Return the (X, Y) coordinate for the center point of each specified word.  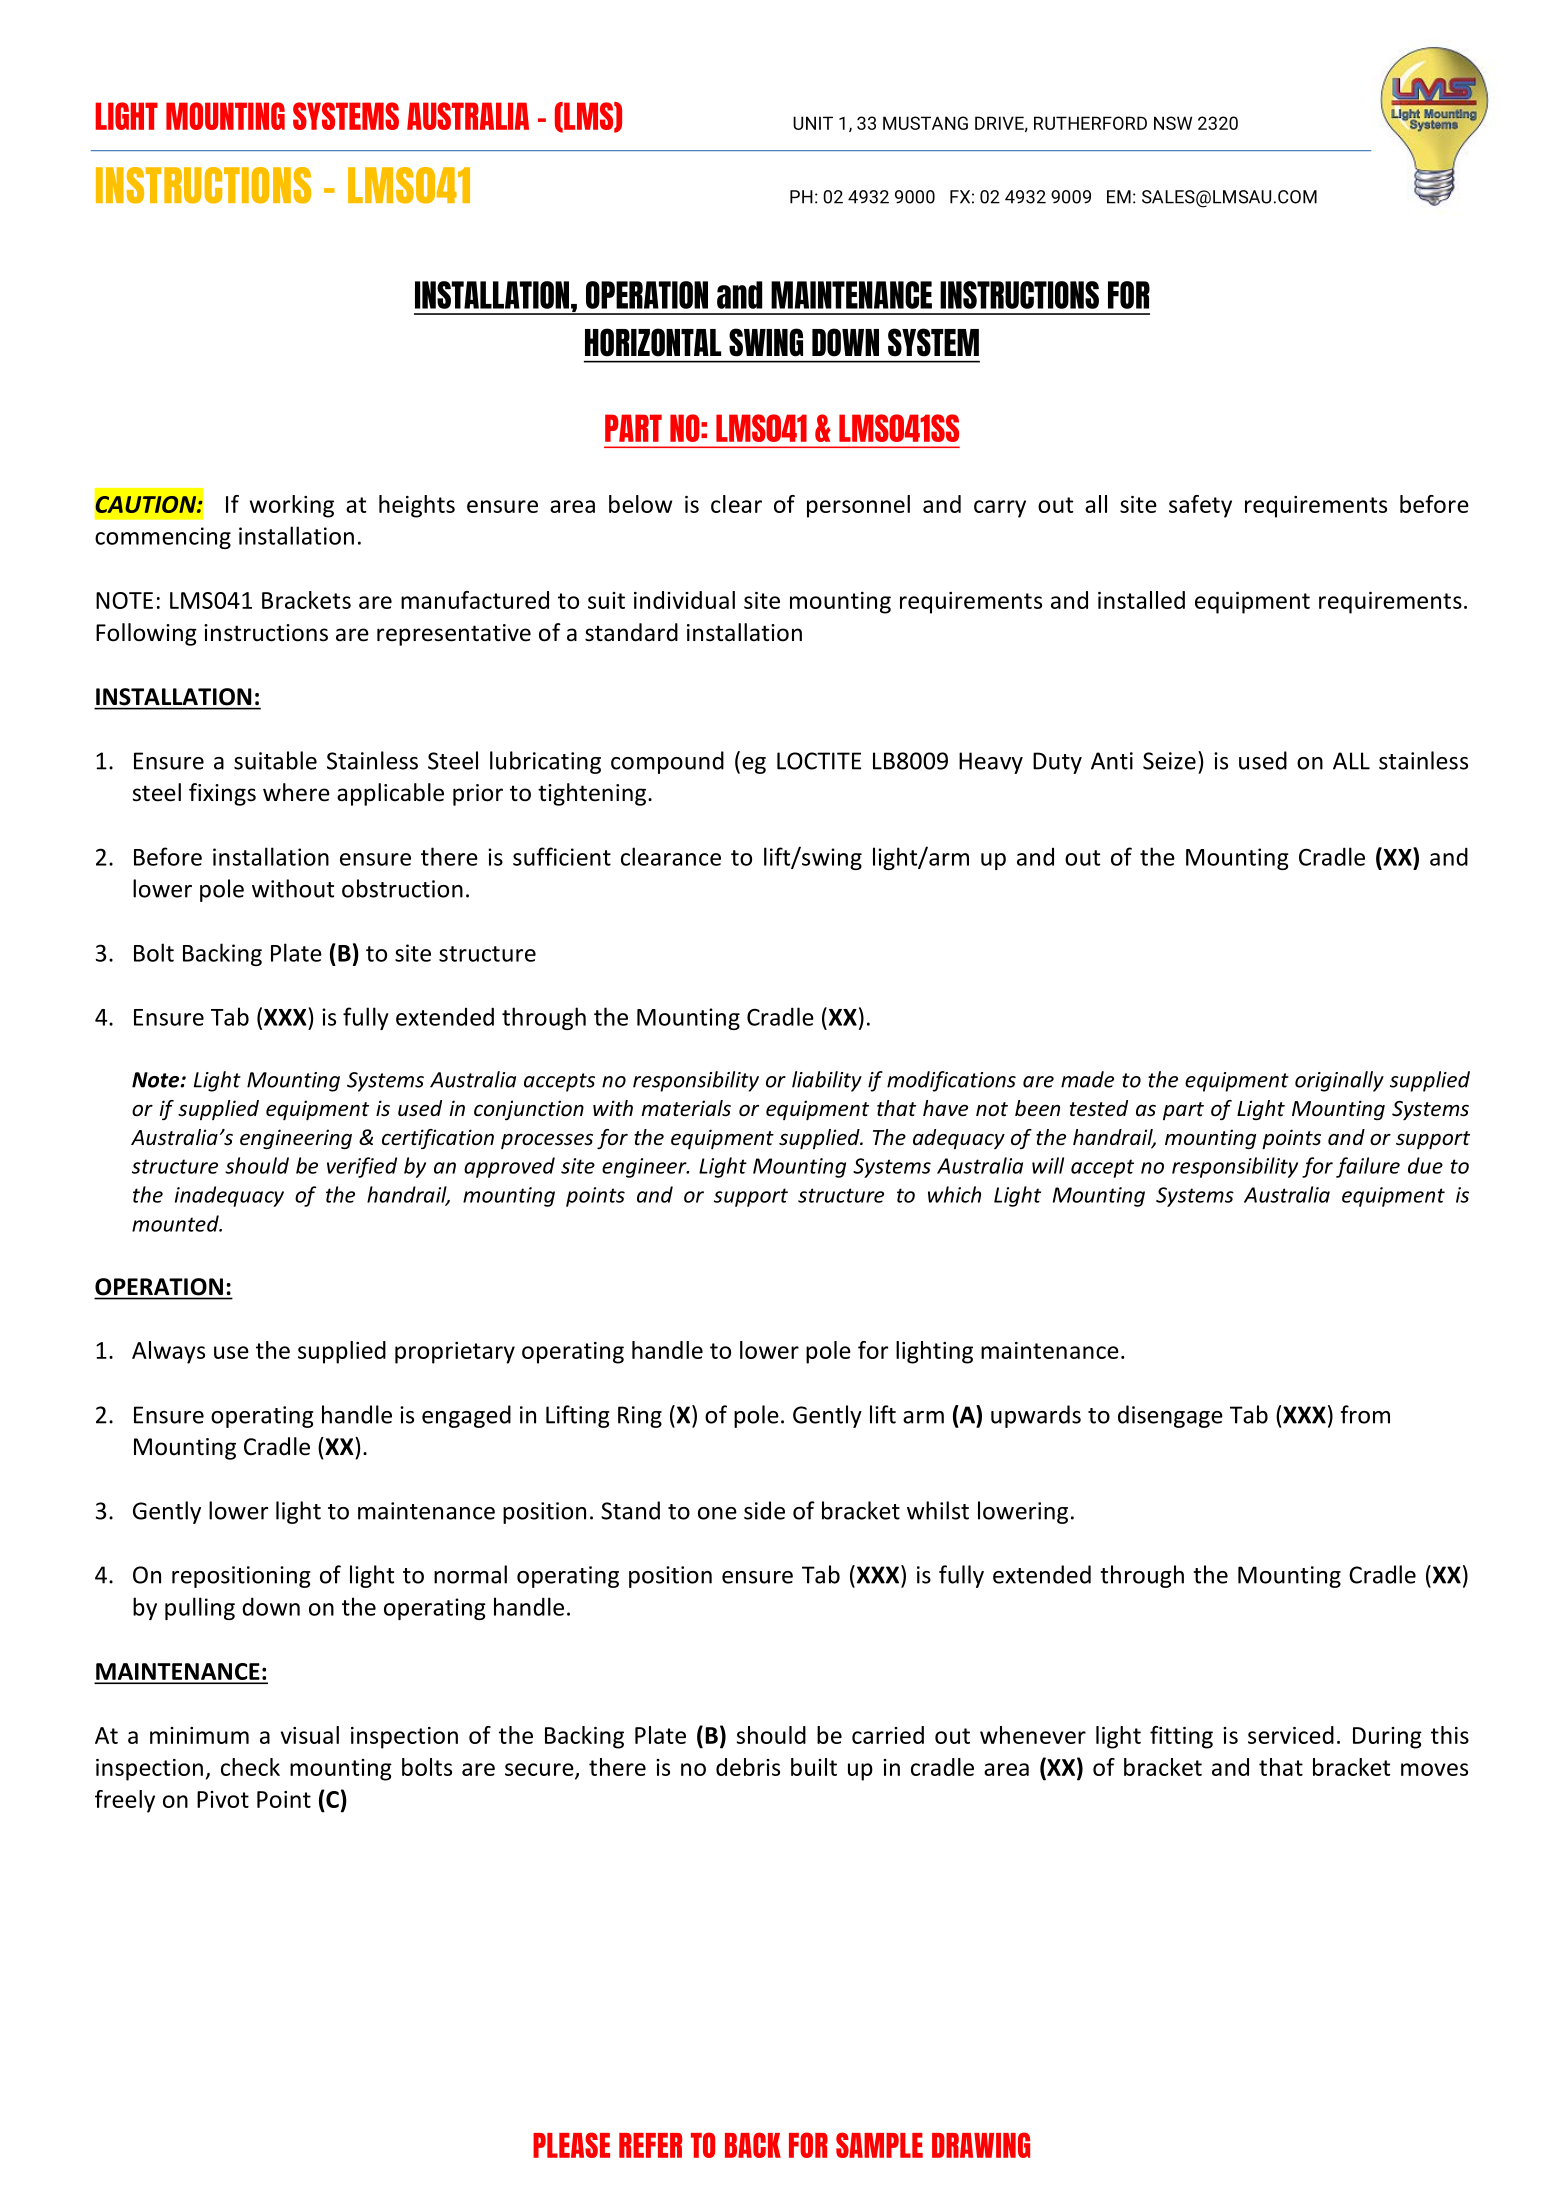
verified (362, 1167)
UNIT (813, 123)
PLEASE (571, 2145)
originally (1339, 1081)
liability (827, 1081)
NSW (1173, 123)
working (292, 506)
